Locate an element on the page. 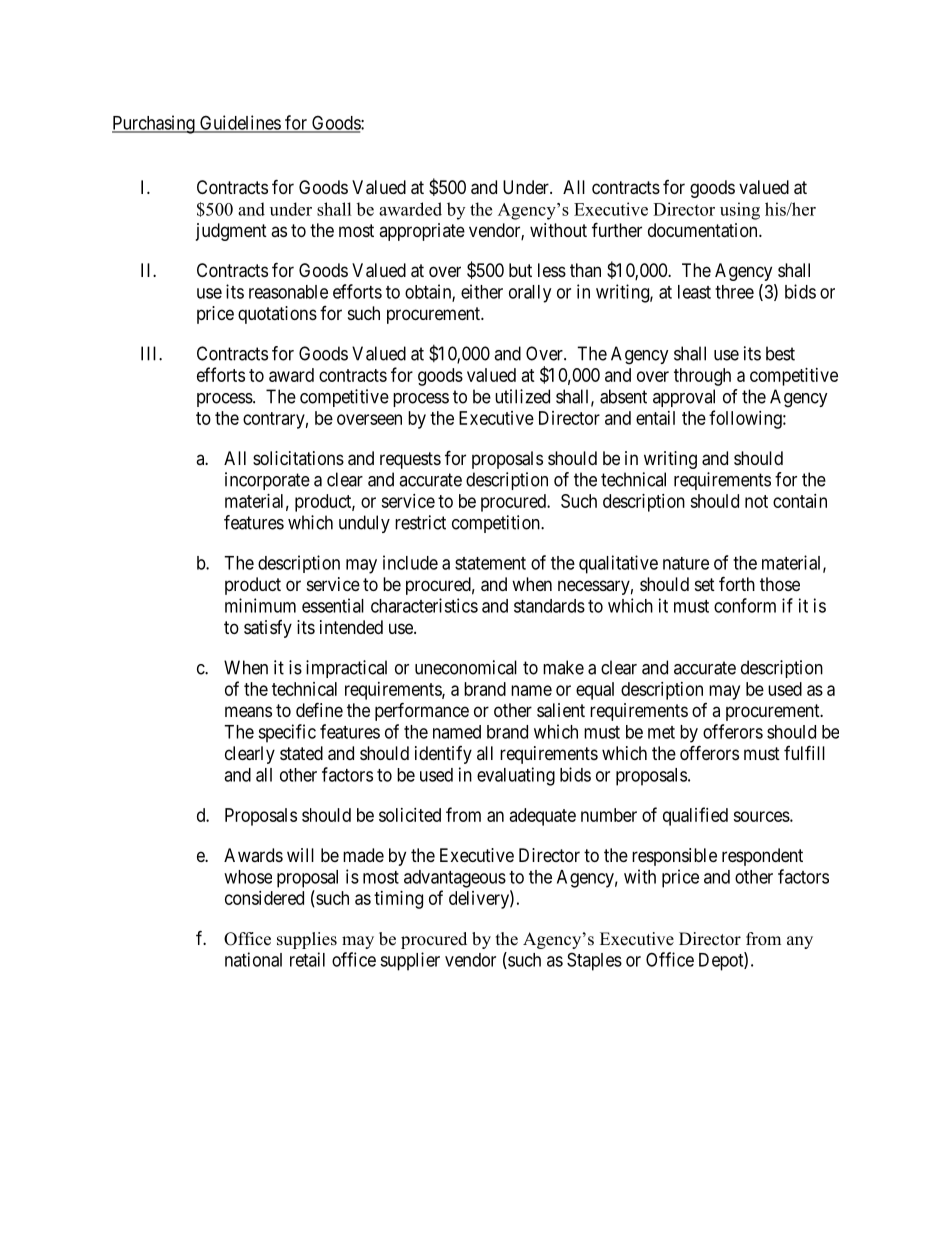  qualified is located at coordinates (695, 816).
